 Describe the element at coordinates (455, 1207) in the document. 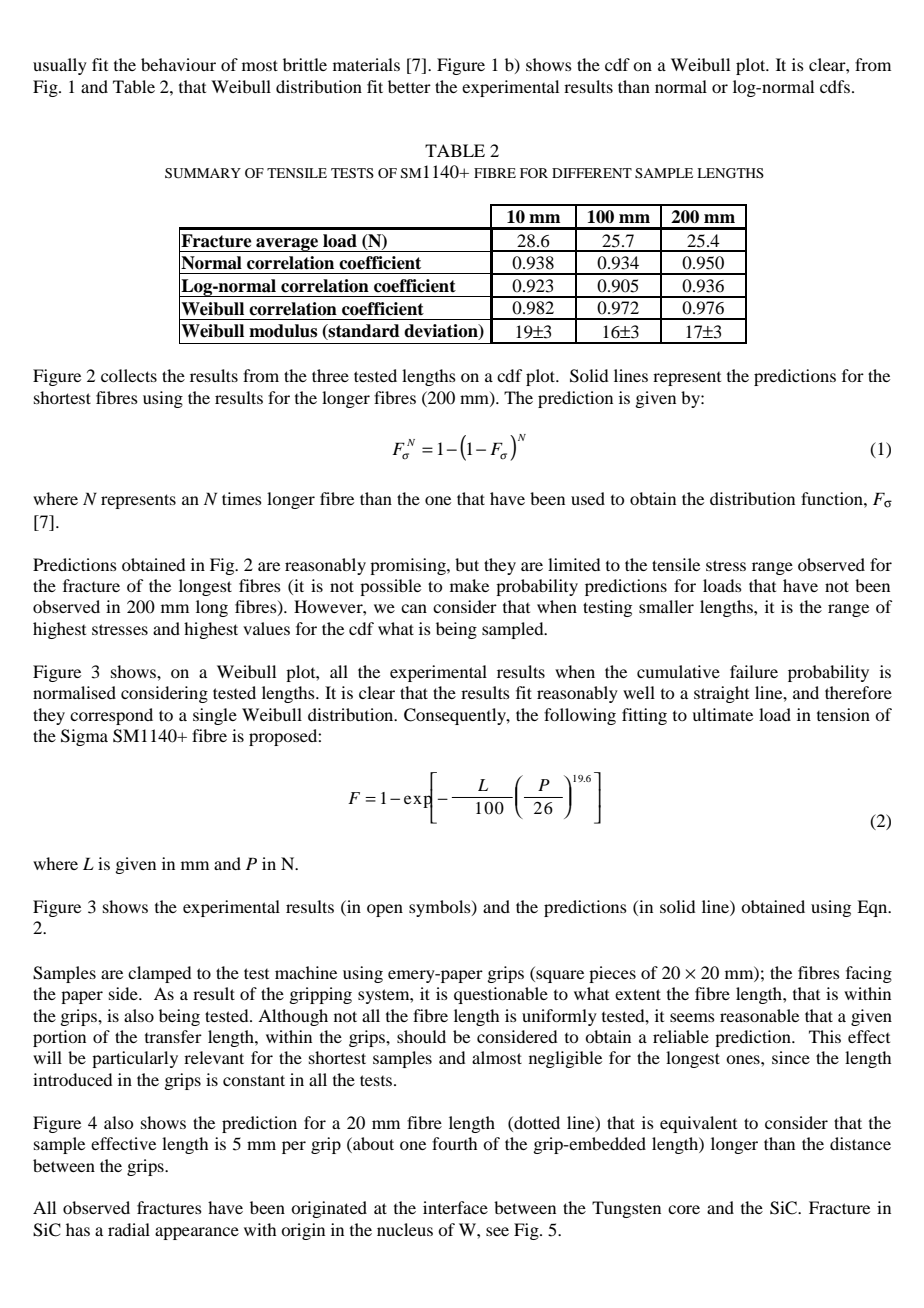

I see `interface` at that location.
